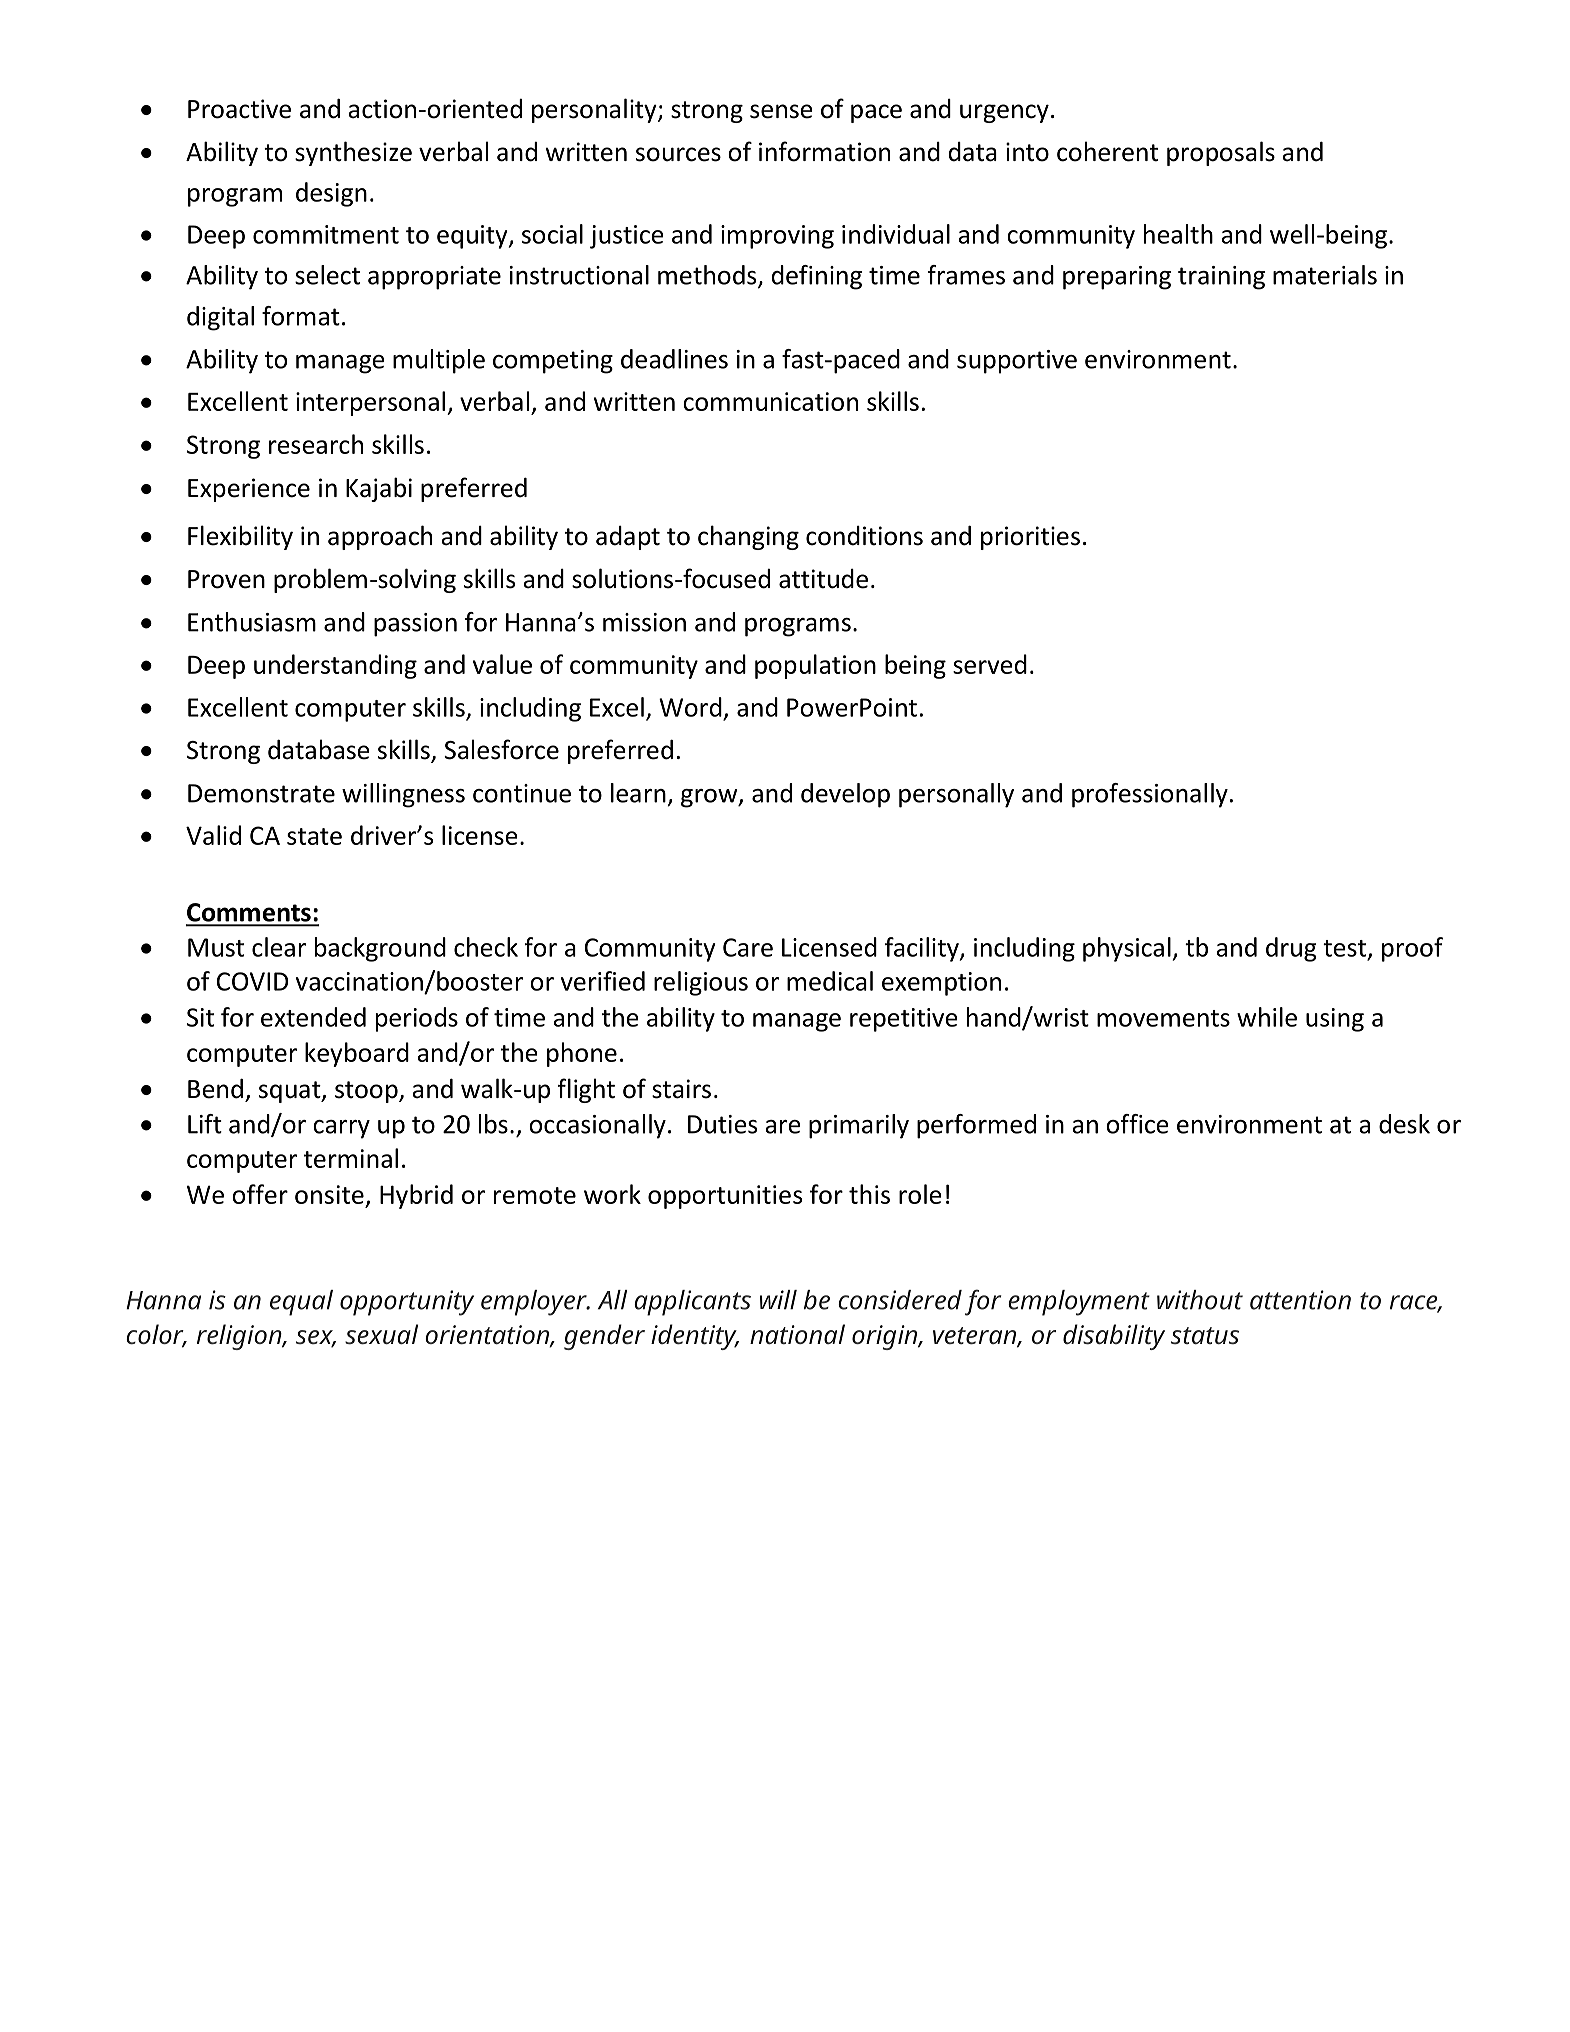 Image resolution: width=1570 pixels, height=2032 pixels. What do you see at coordinates (1267, 1017) in the screenshot?
I see `while` at bounding box center [1267, 1017].
